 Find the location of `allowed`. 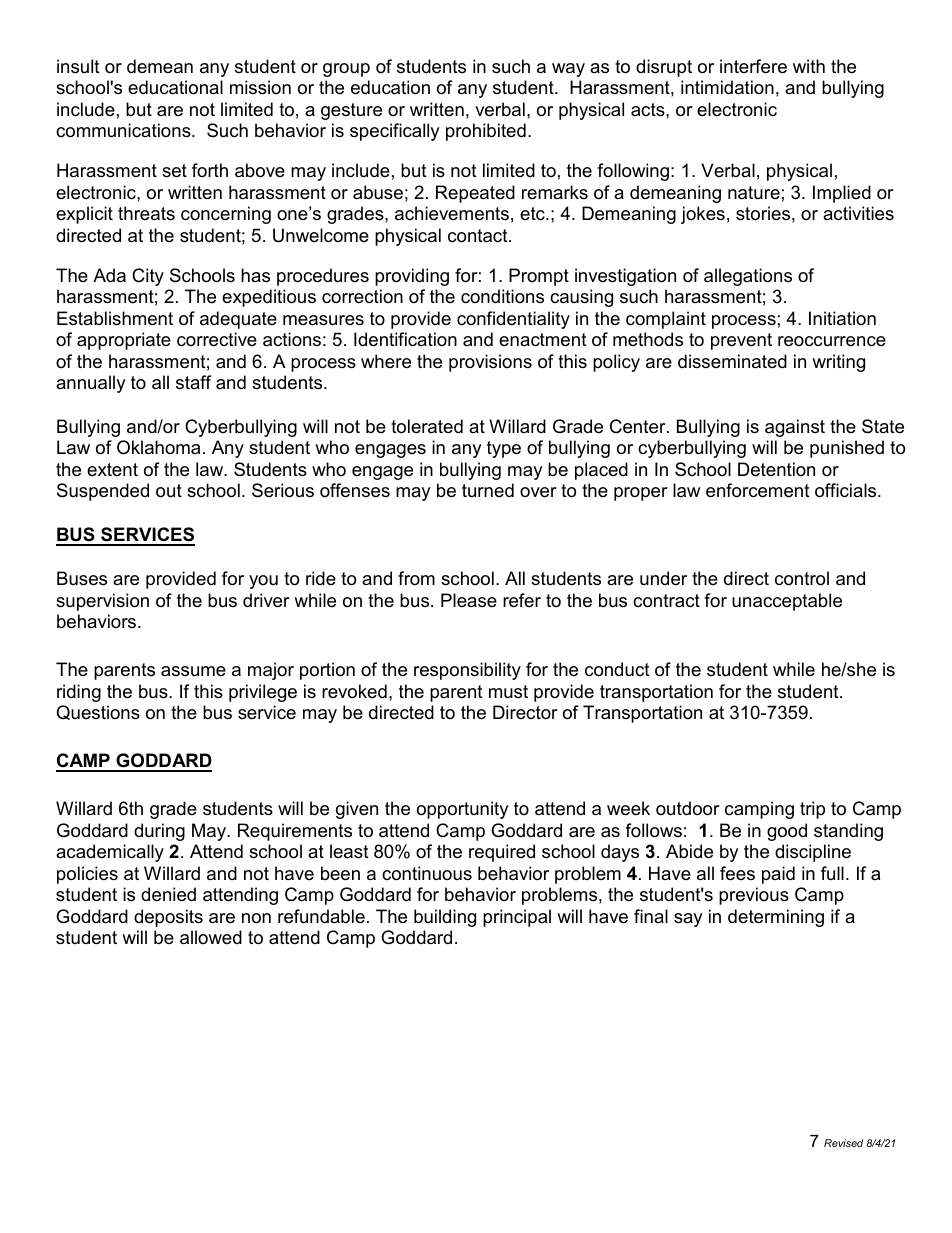

allowed is located at coordinates (211, 937).
